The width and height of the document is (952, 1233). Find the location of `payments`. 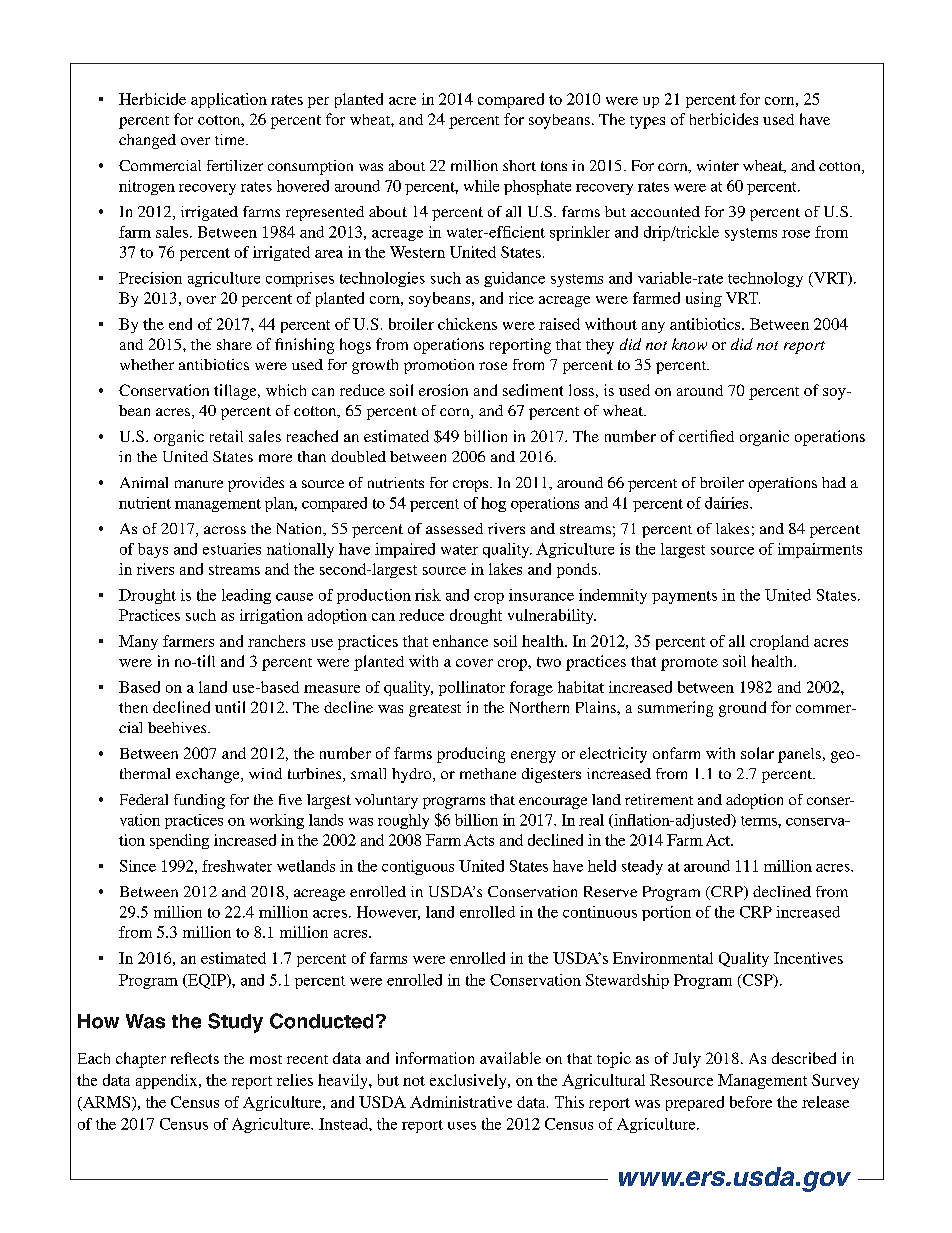

payments is located at coordinates (684, 597).
